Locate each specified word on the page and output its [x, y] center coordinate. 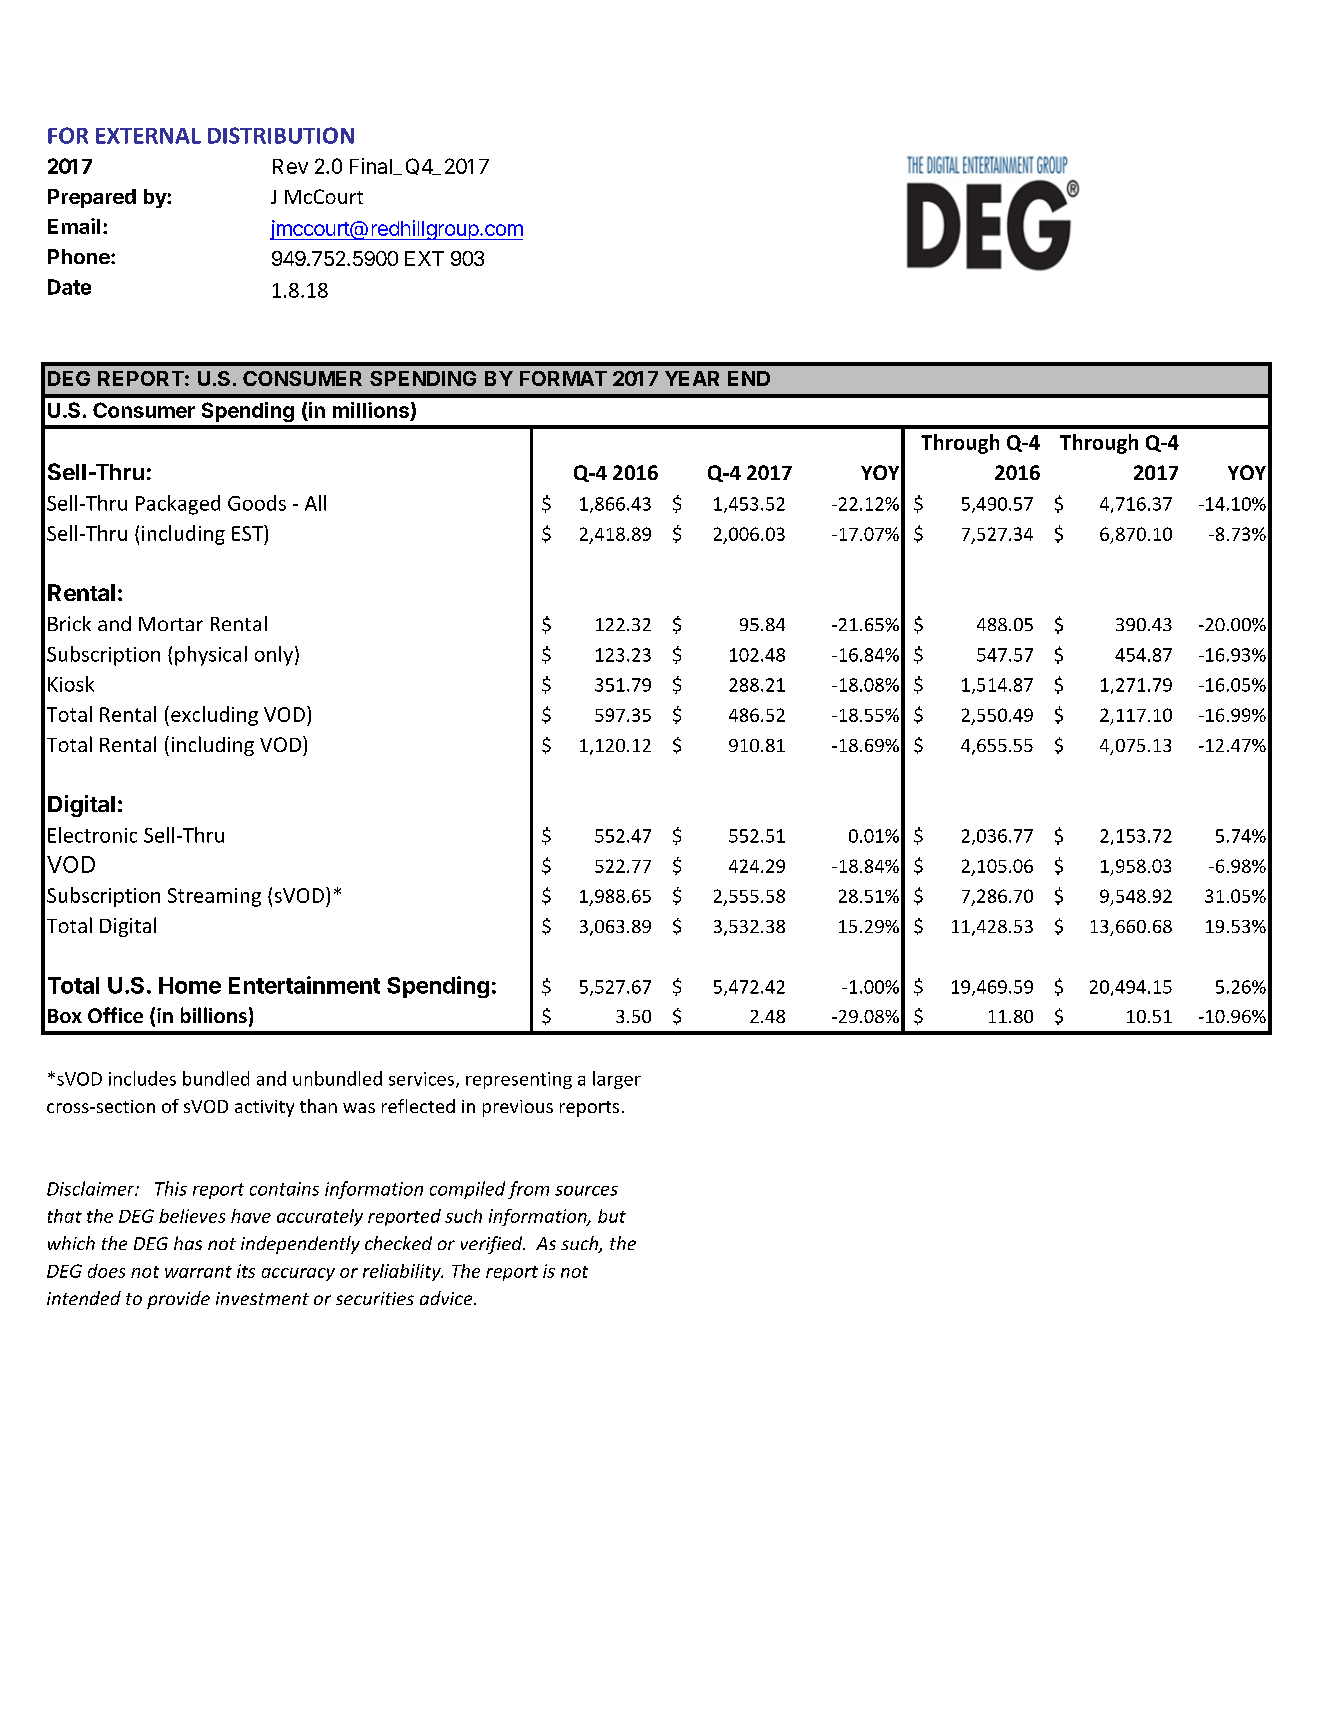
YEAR [692, 378]
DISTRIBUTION [281, 135]
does [106, 1271]
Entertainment [304, 985]
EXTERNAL [148, 136]
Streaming [214, 897]
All [315, 503]
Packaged [178, 505]
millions [372, 411]
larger [617, 1080]
